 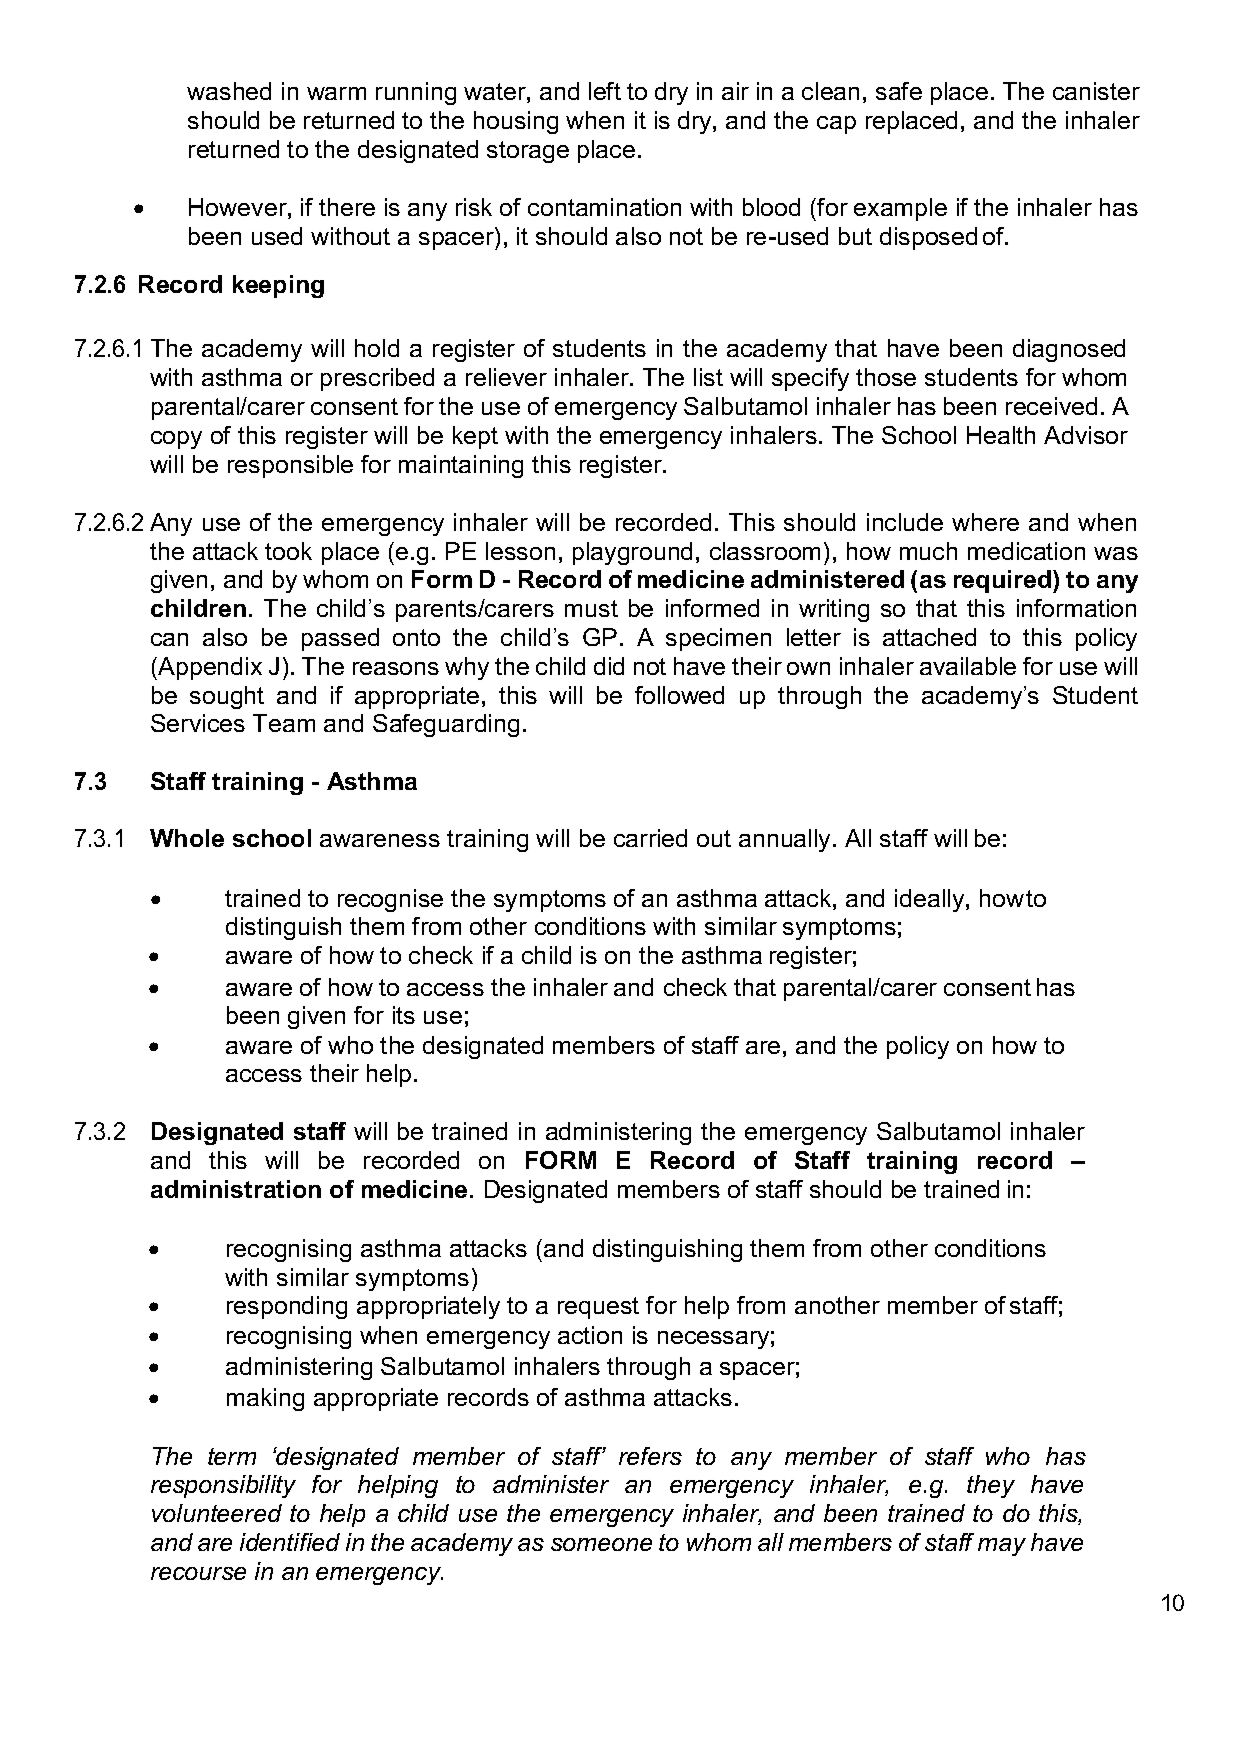 What do you see at coordinates (336, 93) in the screenshot?
I see `warm` at bounding box center [336, 93].
